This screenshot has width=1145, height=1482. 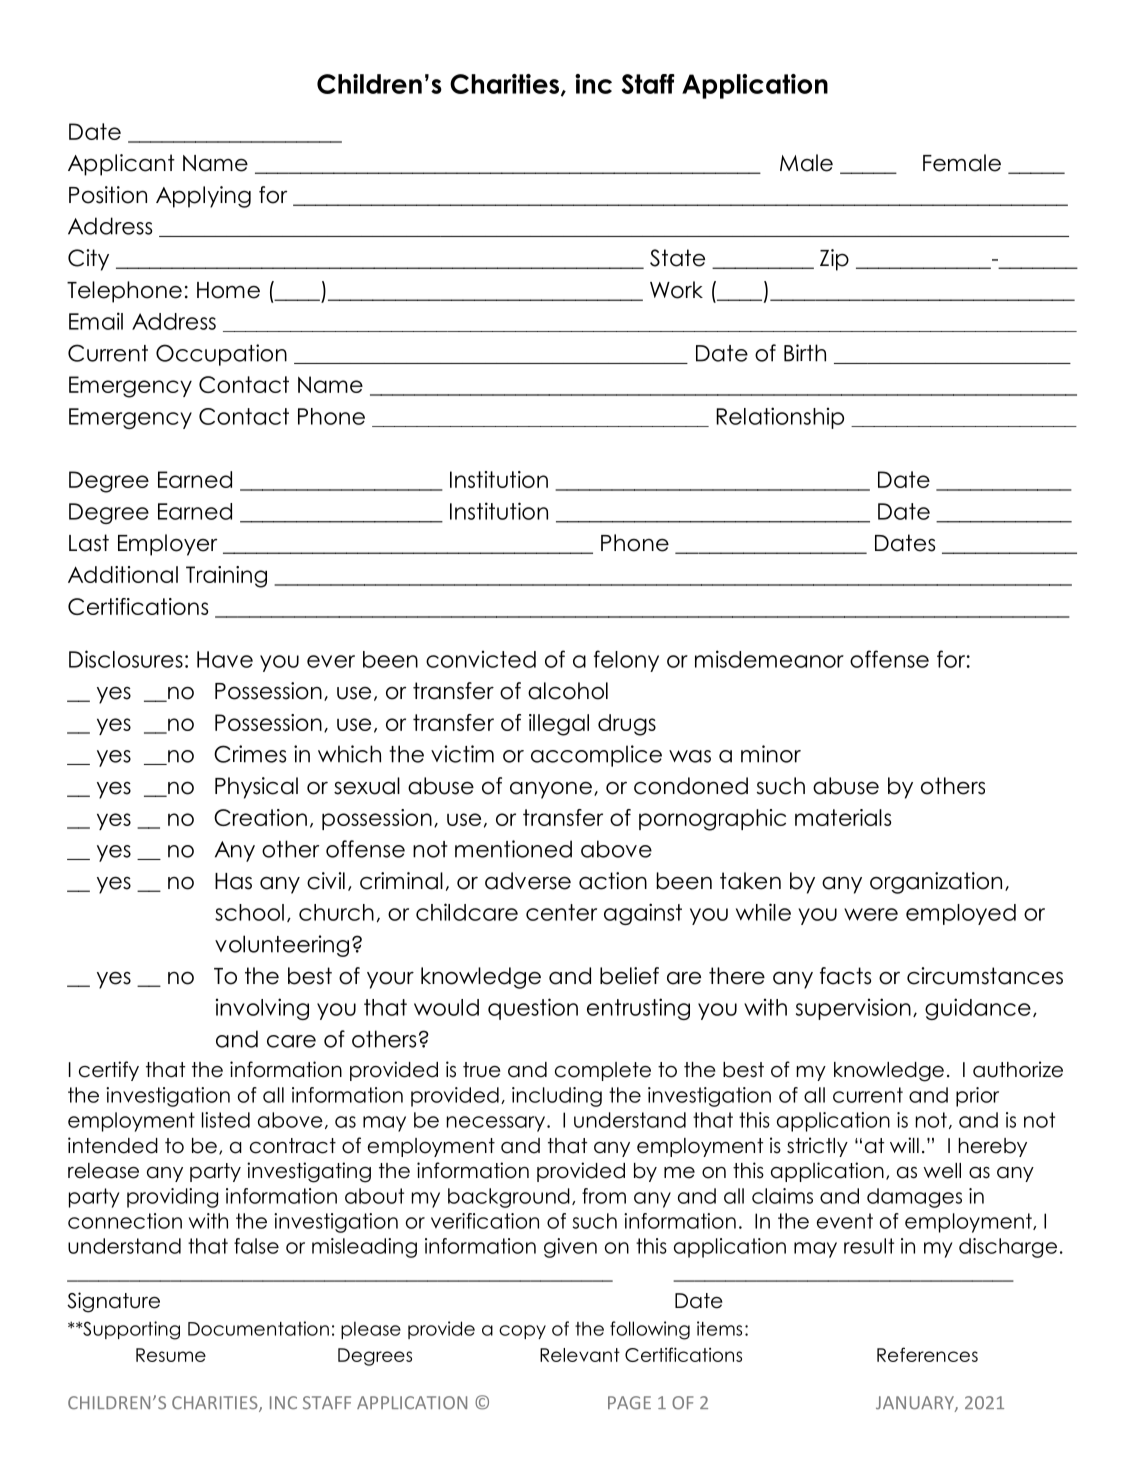 I want to click on Physical, so click(x=256, y=788).
